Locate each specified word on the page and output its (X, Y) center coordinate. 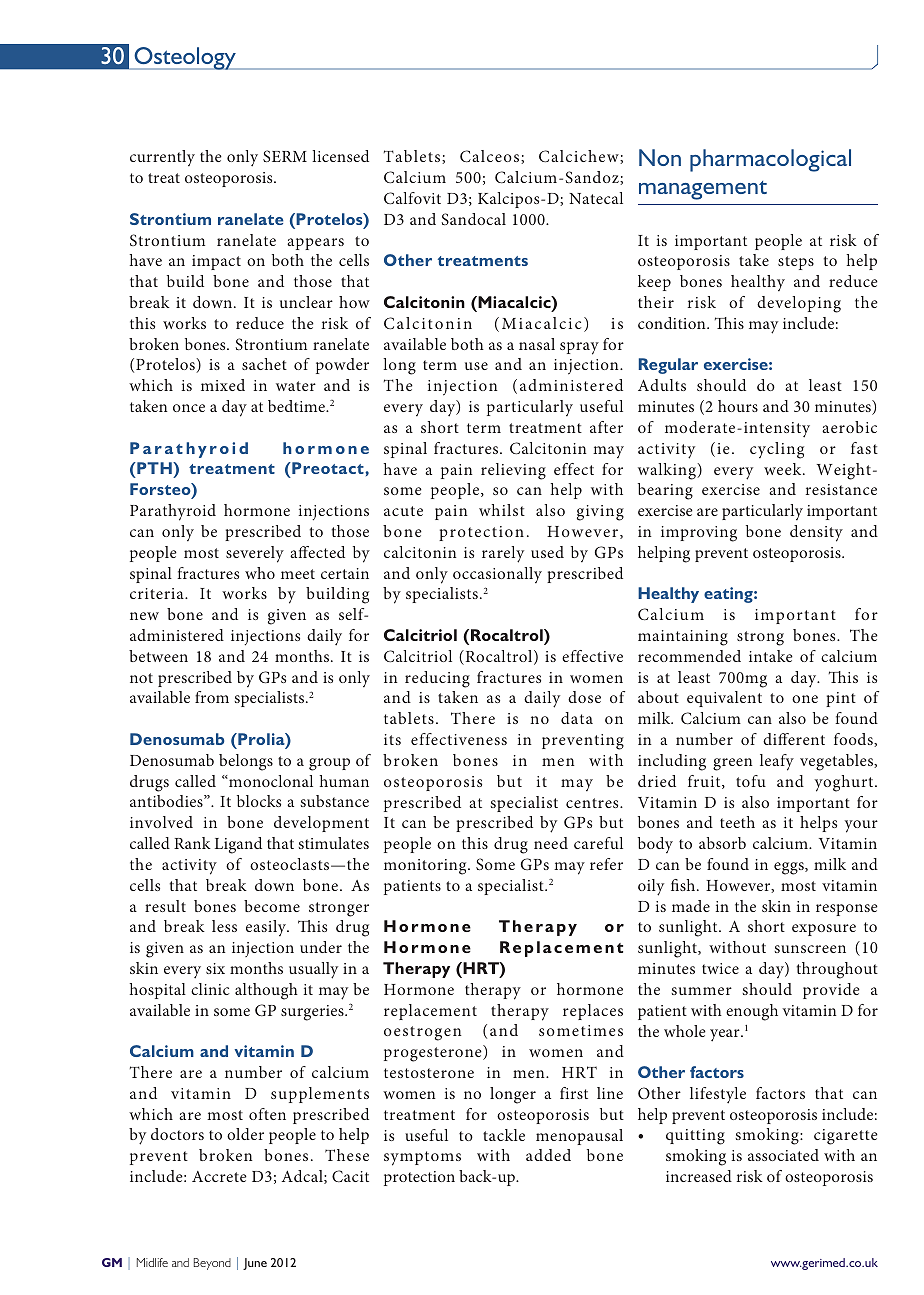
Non (660, 157)
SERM (285, 156)
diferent (794, 739)
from (212, 697)
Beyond (212, 1264)
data (577, 718)
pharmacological (770, 160)
